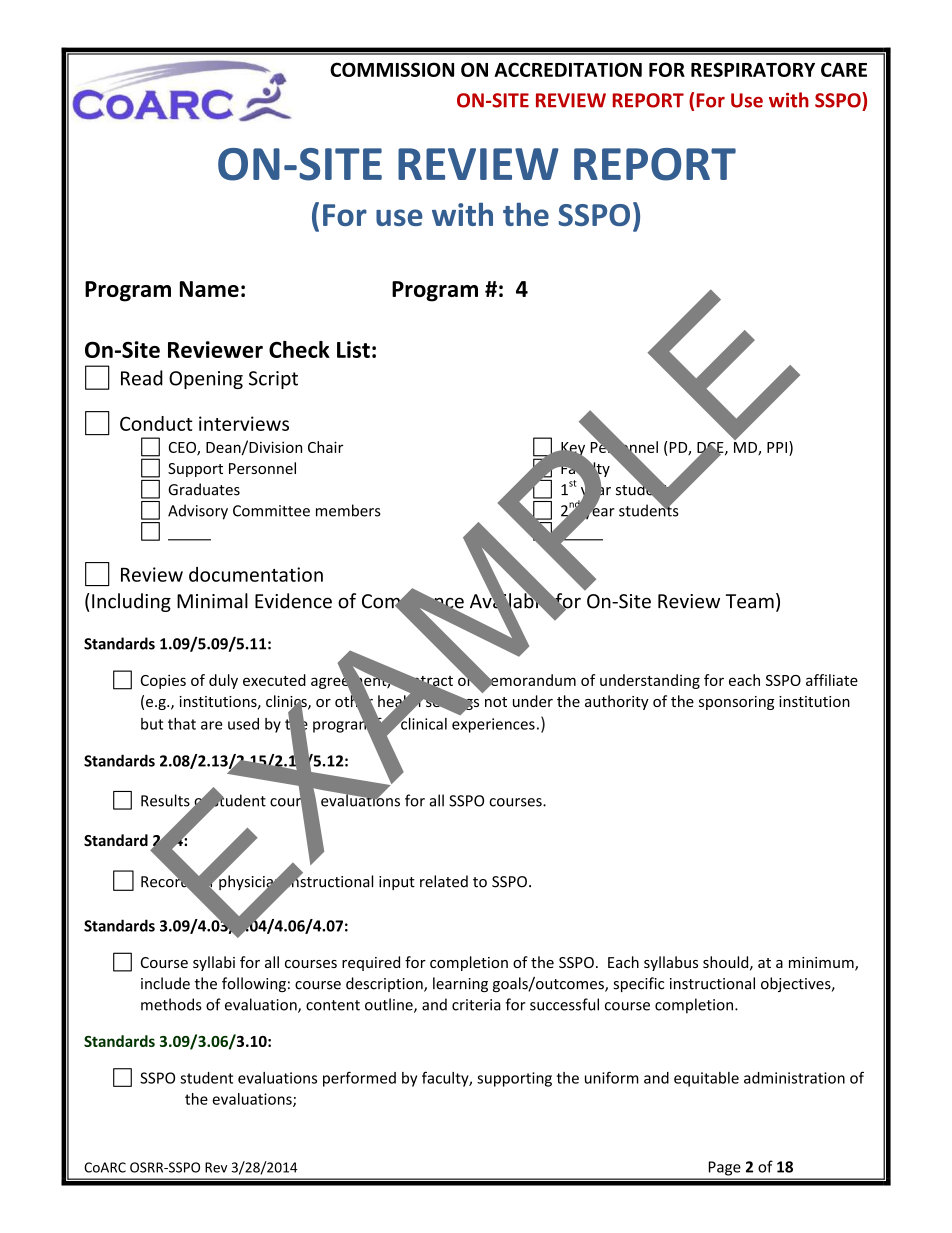 Image resolution: width=952 pixels, height=1233 pixels. What do you see at coordinates (794, 1078) in the screenshot?
I see `administration` at bounding box center [794, 1078].
